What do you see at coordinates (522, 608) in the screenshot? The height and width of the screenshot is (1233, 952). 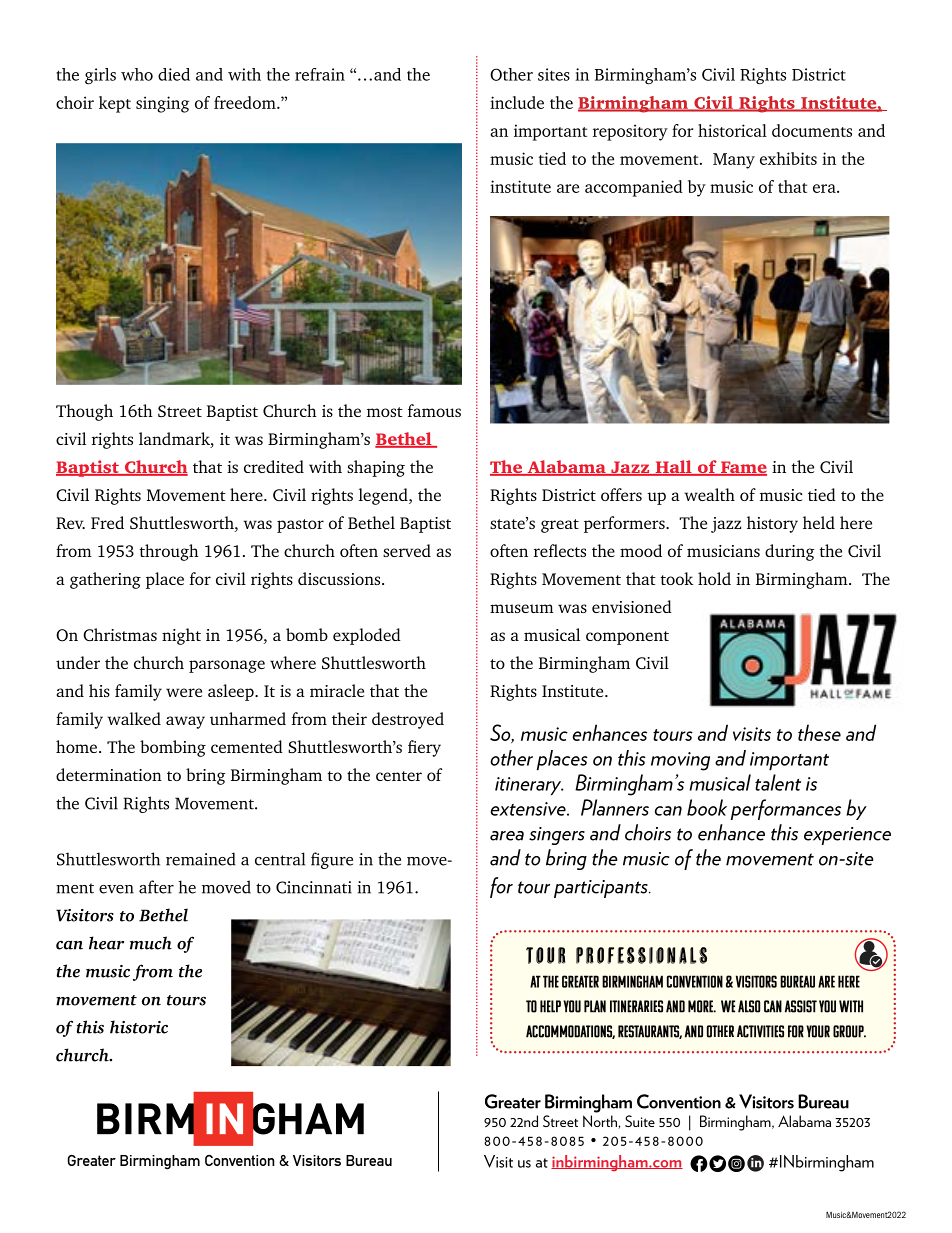 I see `museum` at bounding box center [522, 608].
